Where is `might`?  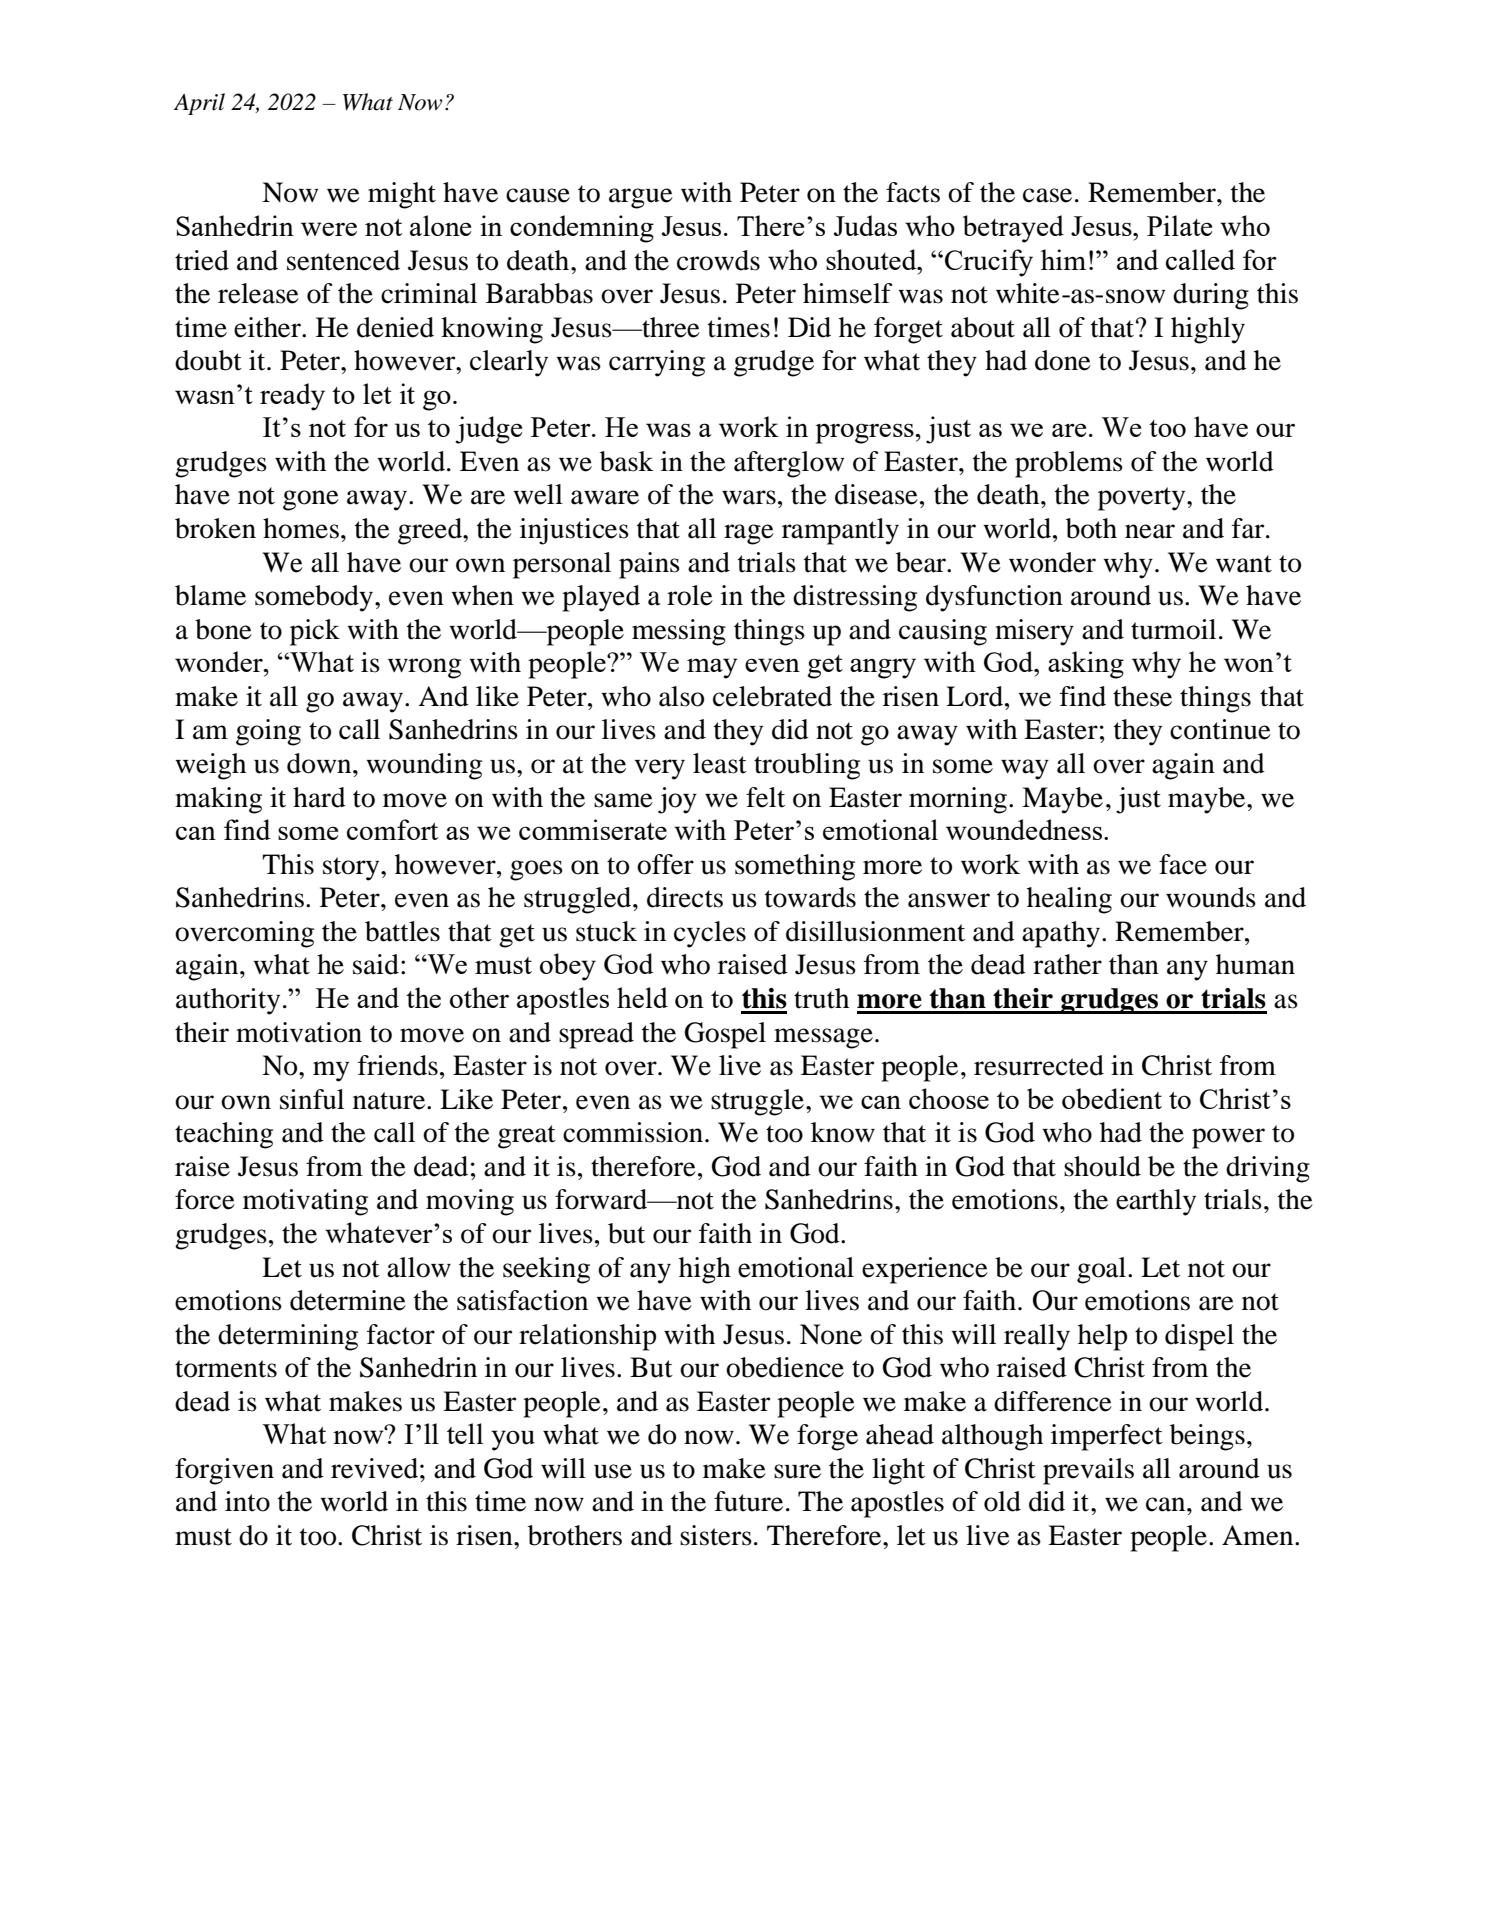 might is located at coordinates (402, 195).
